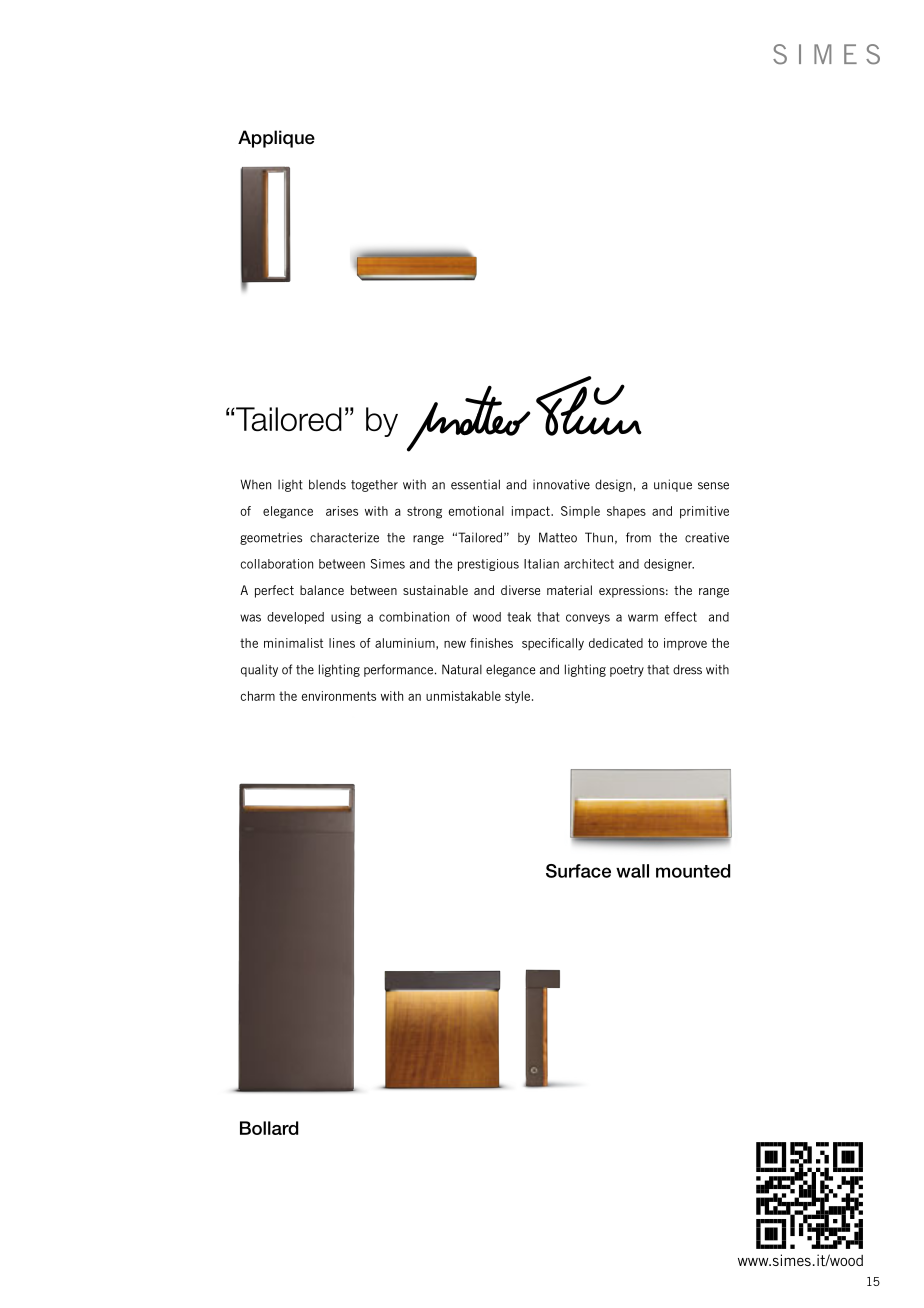 The width and height of the image is (924, 1308). What do you see at coordinates (475, 484) in the image?
I see `essential` at bounding box center [475, 484].
